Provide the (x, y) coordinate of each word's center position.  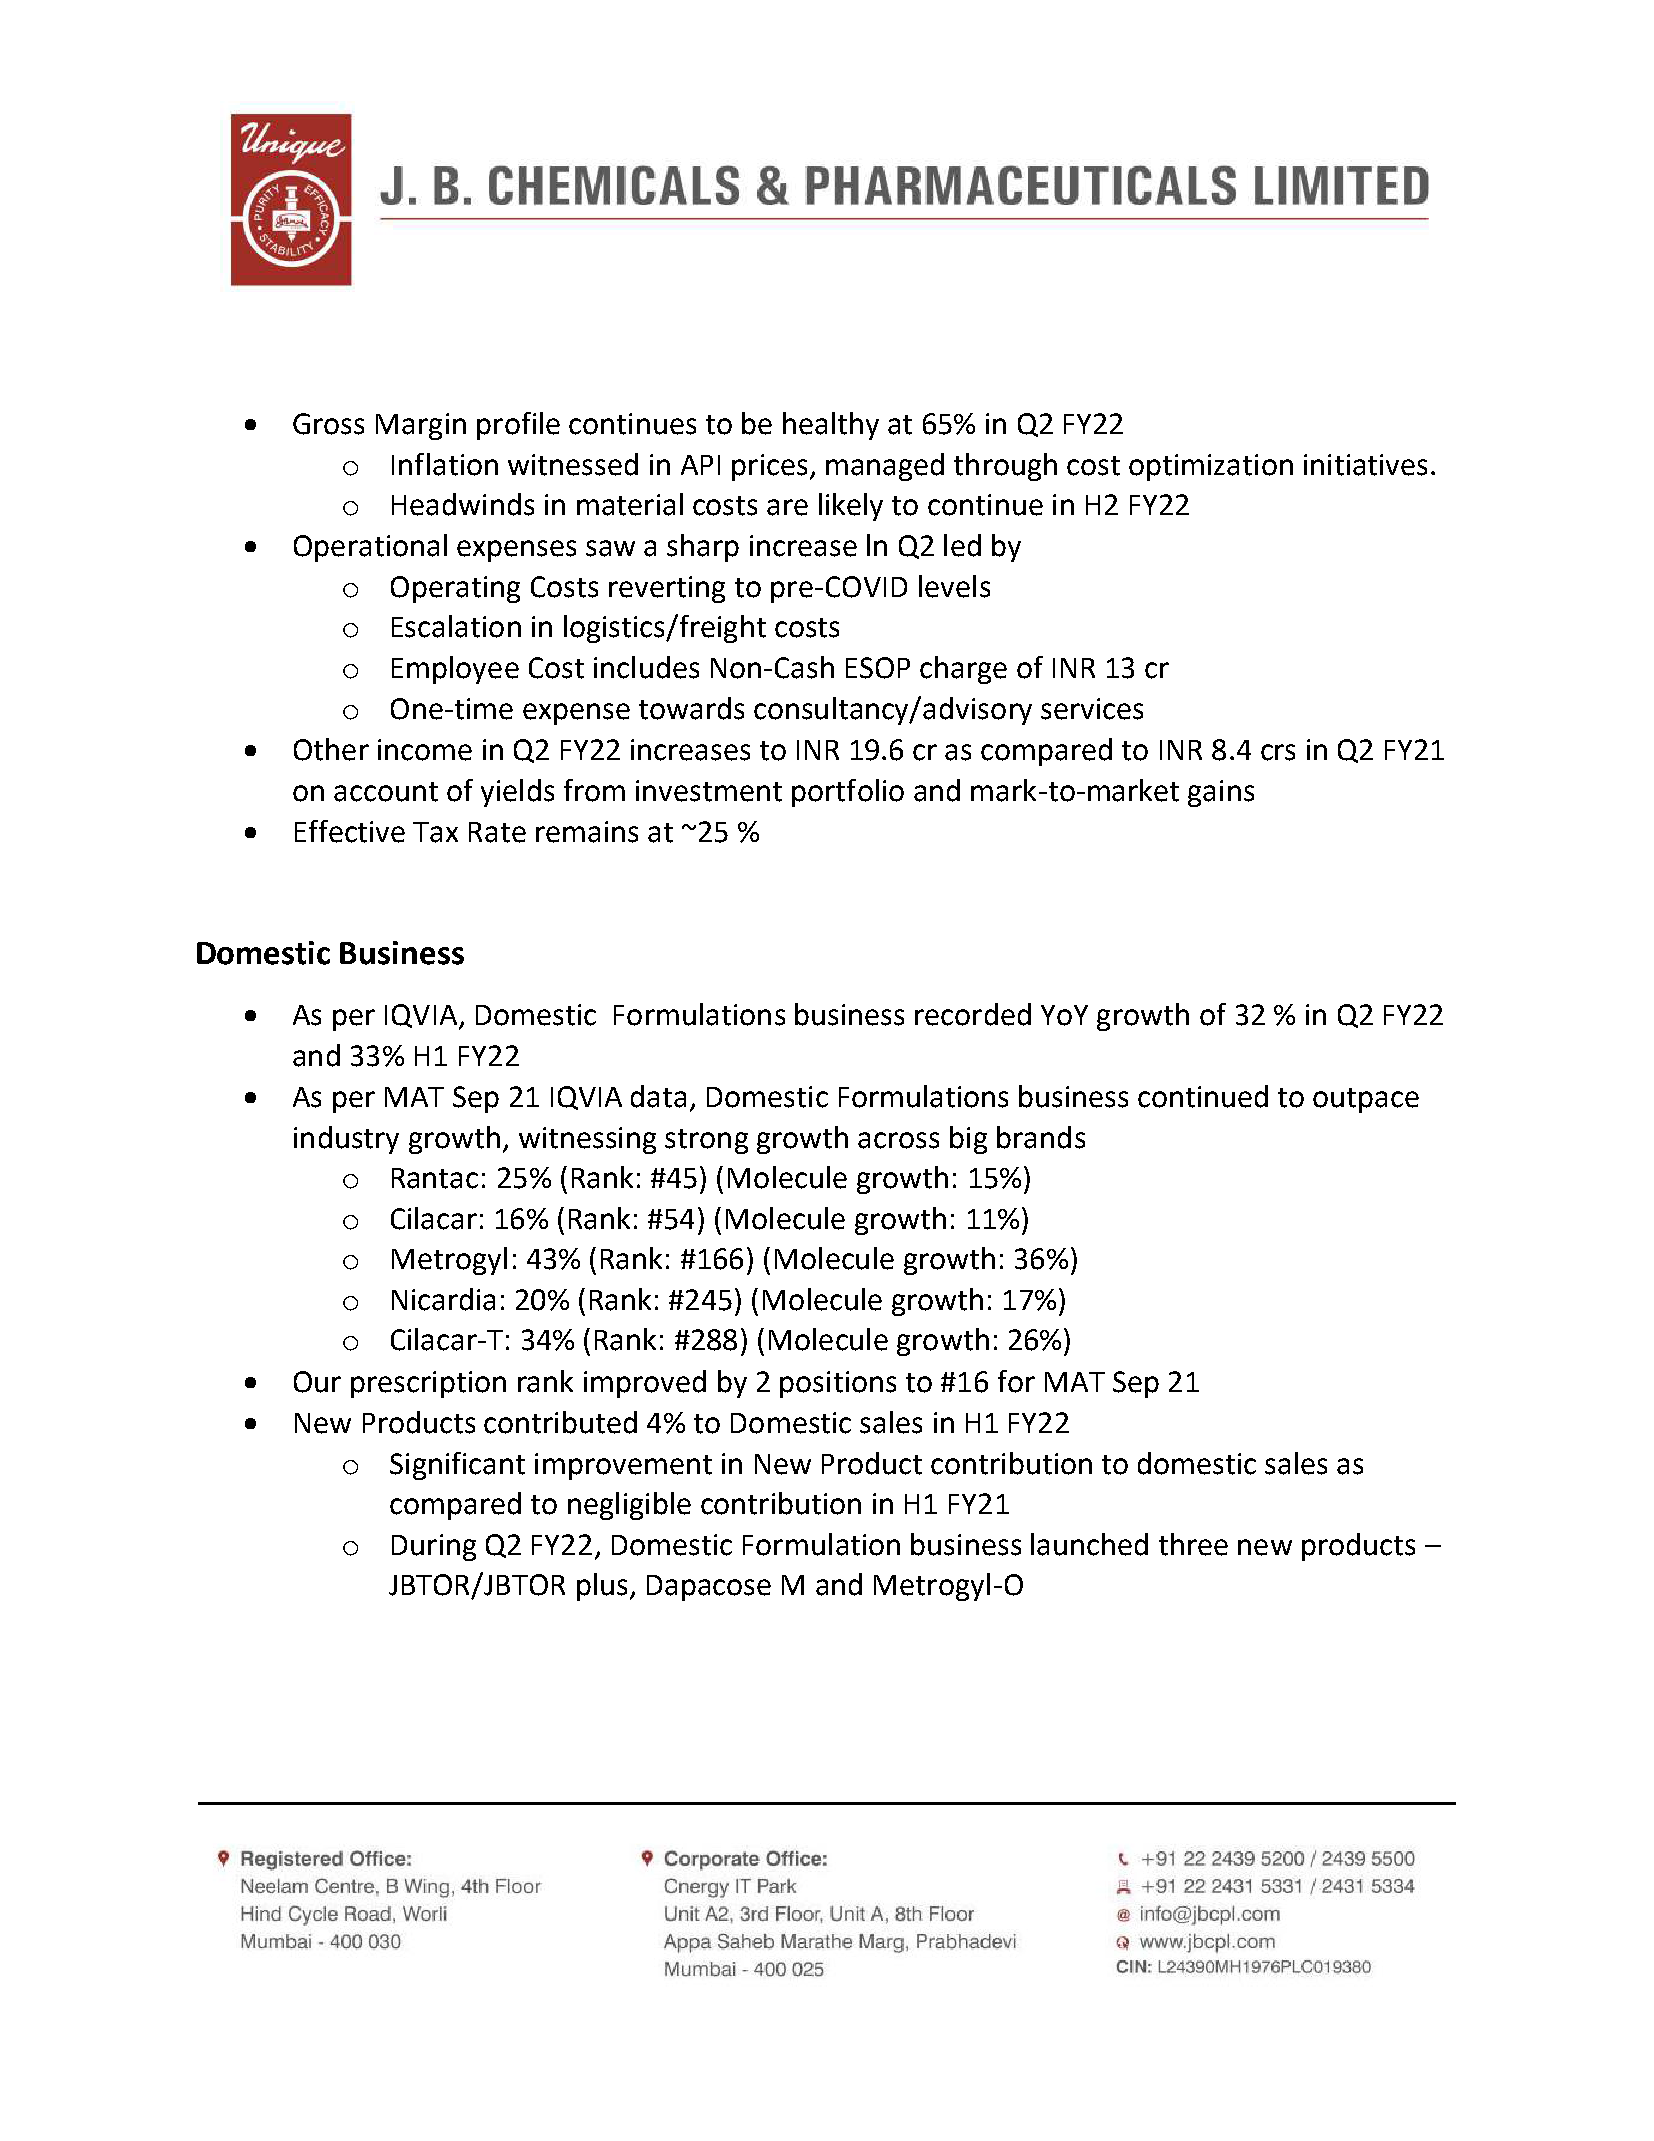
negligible (629, 1506)
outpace (1366, 1100)
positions (838, 1384)
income (425, 750)
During (434, 1547)
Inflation (445, 464)
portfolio (848, 793)
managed (885, 467)
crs (1278, 752)
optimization (1211, 467)
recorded (973, 1014)
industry (346, 1140)
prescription (428, 1384)
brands (1041, 1137)
